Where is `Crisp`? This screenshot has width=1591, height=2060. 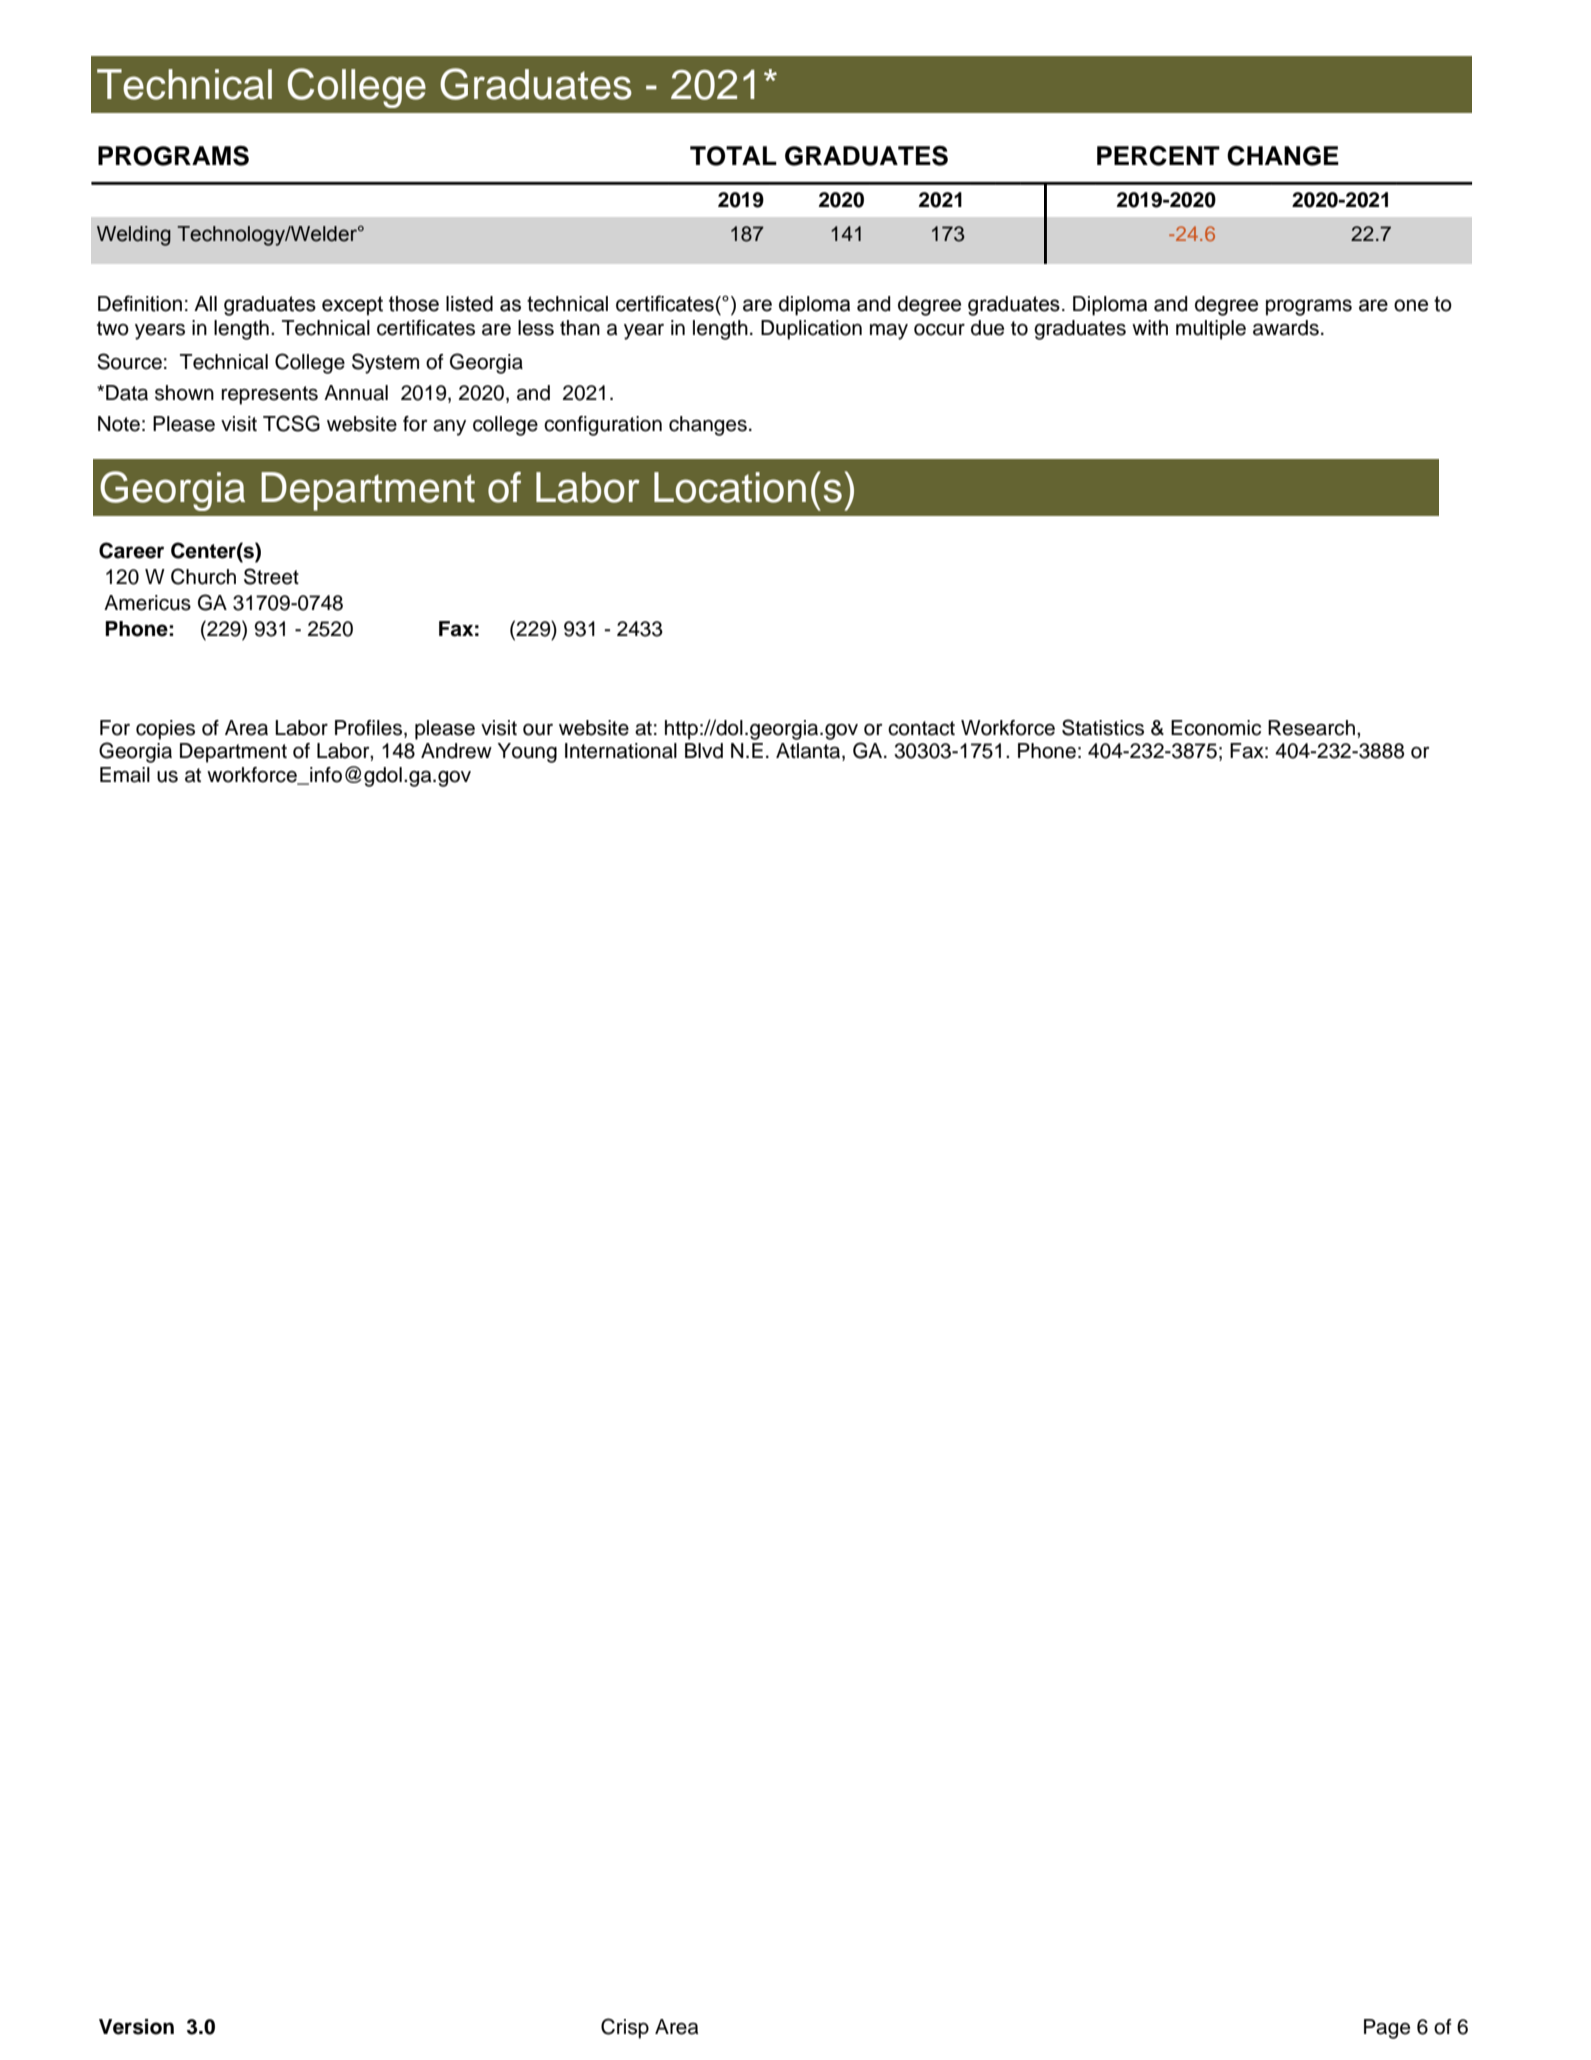
Crisp is located at coordinates (625, 2028).
